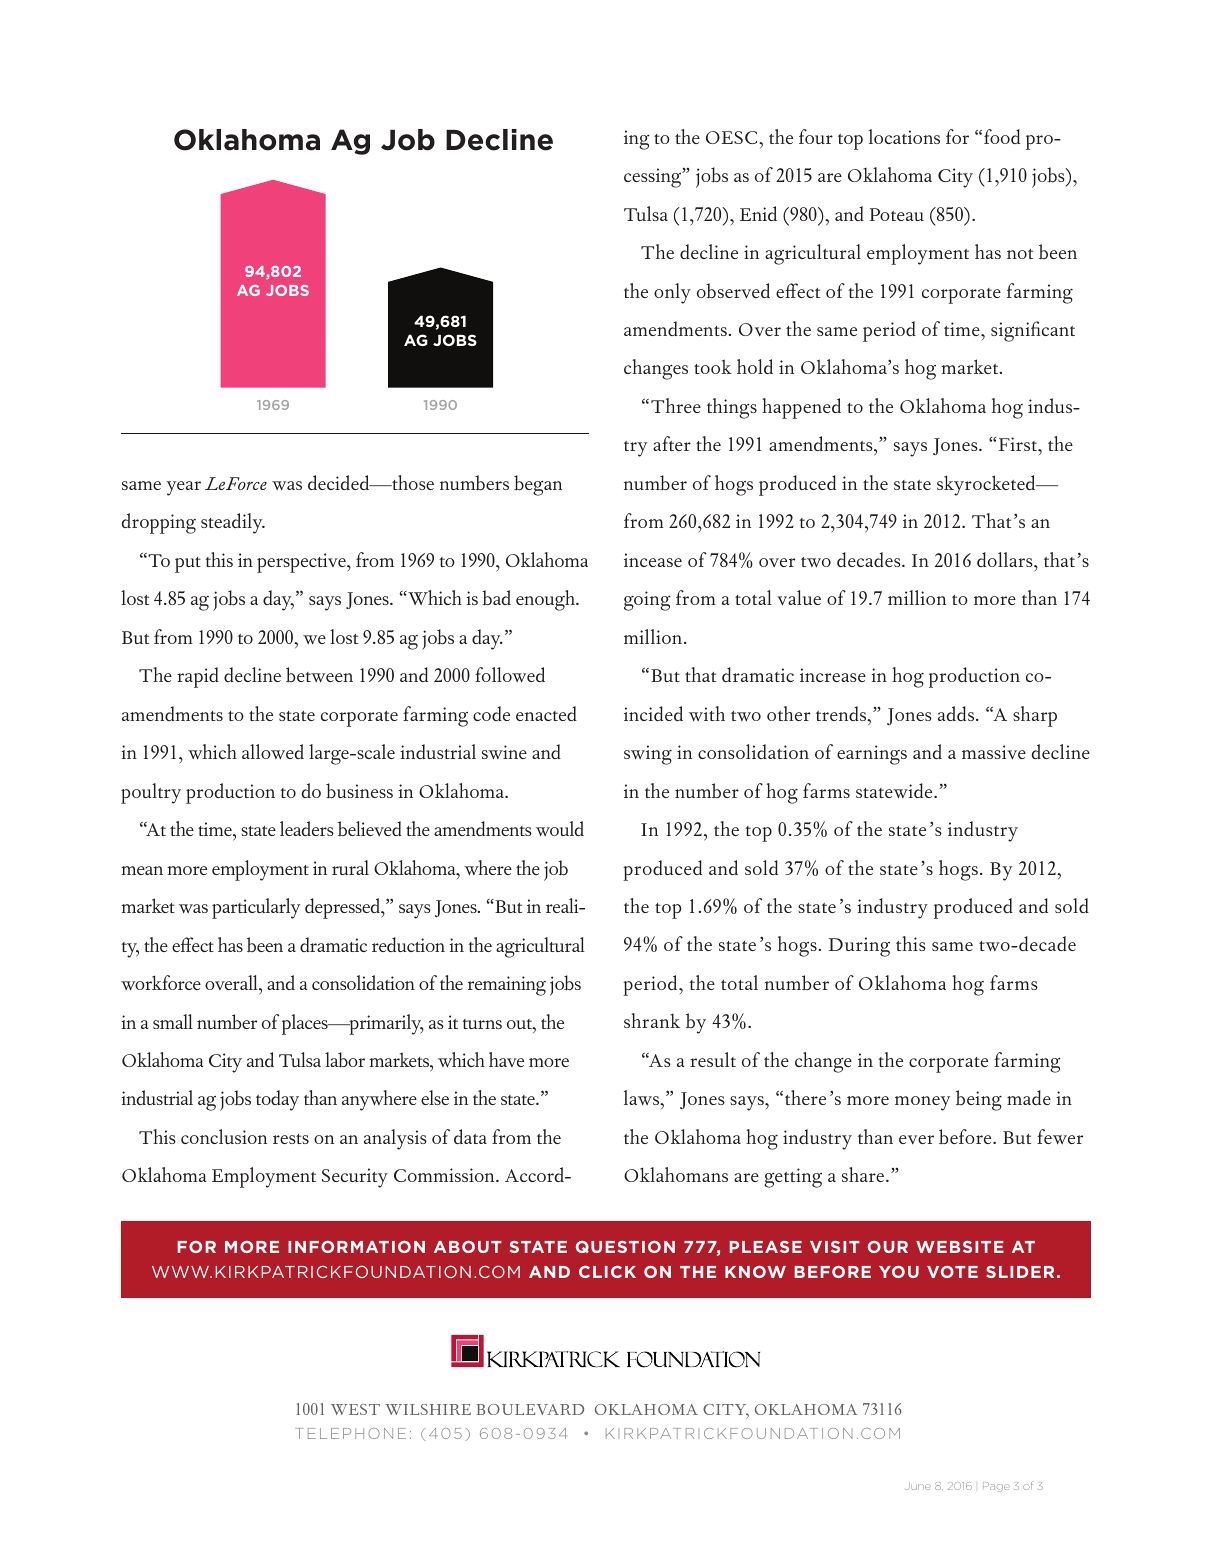 The height and width of the screenshot is (1558, 1212). I want to click on massive, so click(994, 752).
